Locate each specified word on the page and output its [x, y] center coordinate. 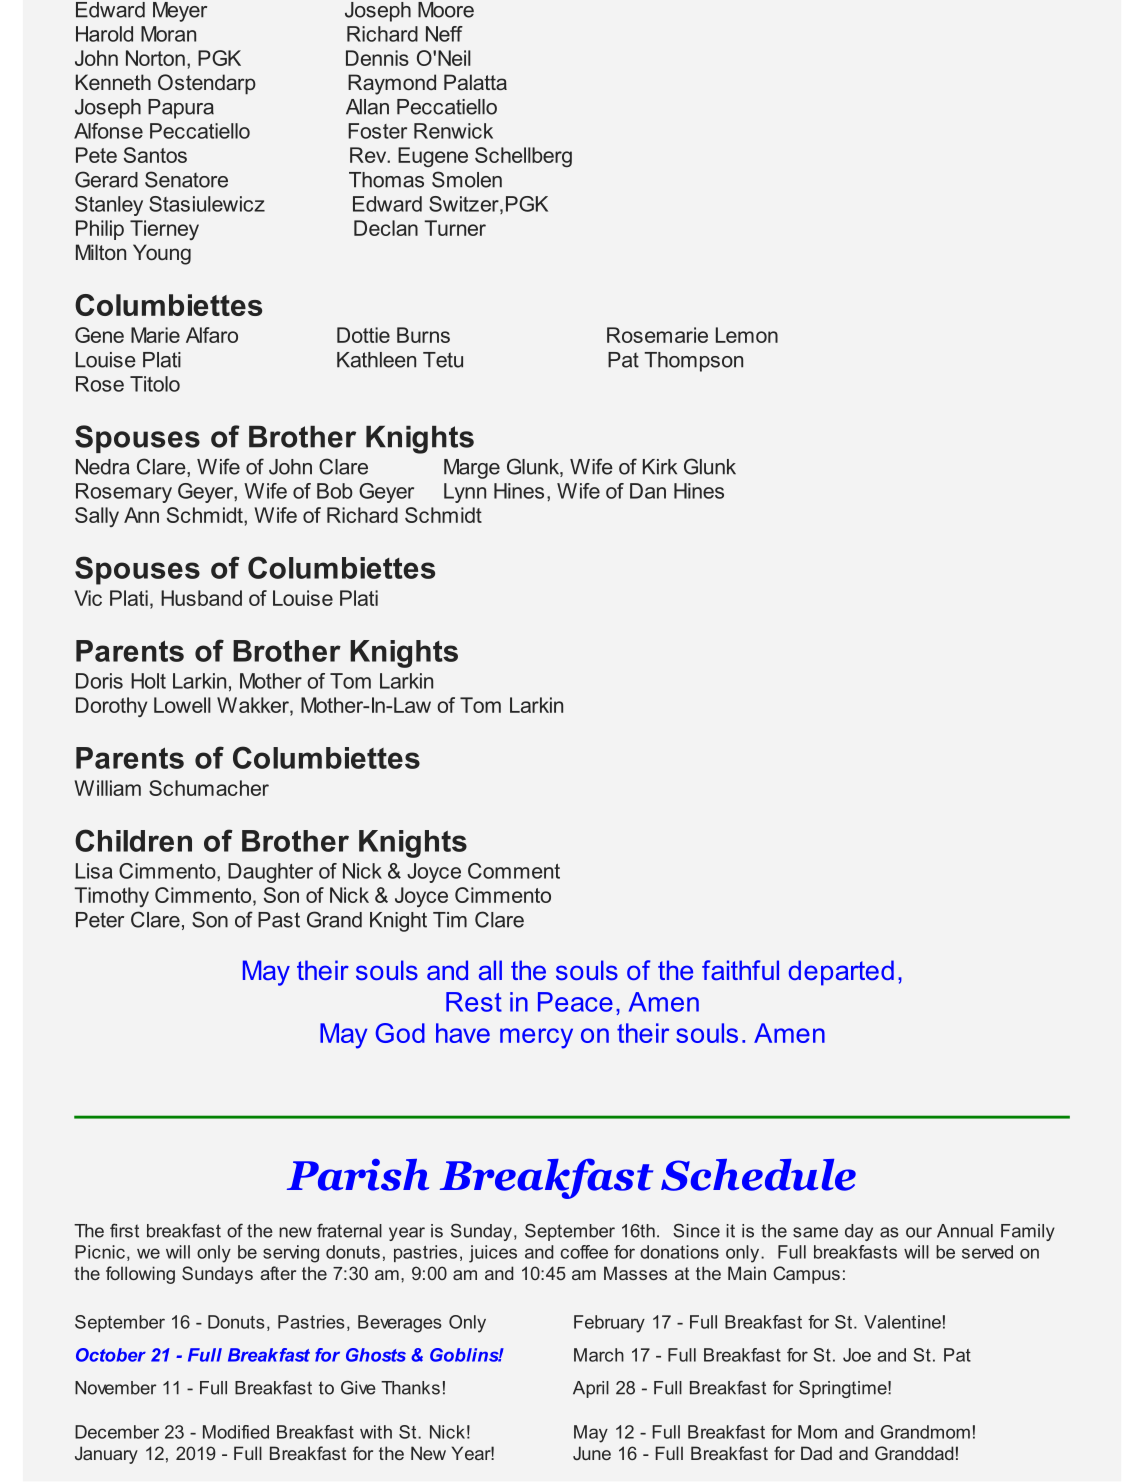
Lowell [182, 705]
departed [841, 973]
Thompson [693, 362]
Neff [444, 34]
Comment [514, 871]
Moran [168, 34]
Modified [236, 1432]
